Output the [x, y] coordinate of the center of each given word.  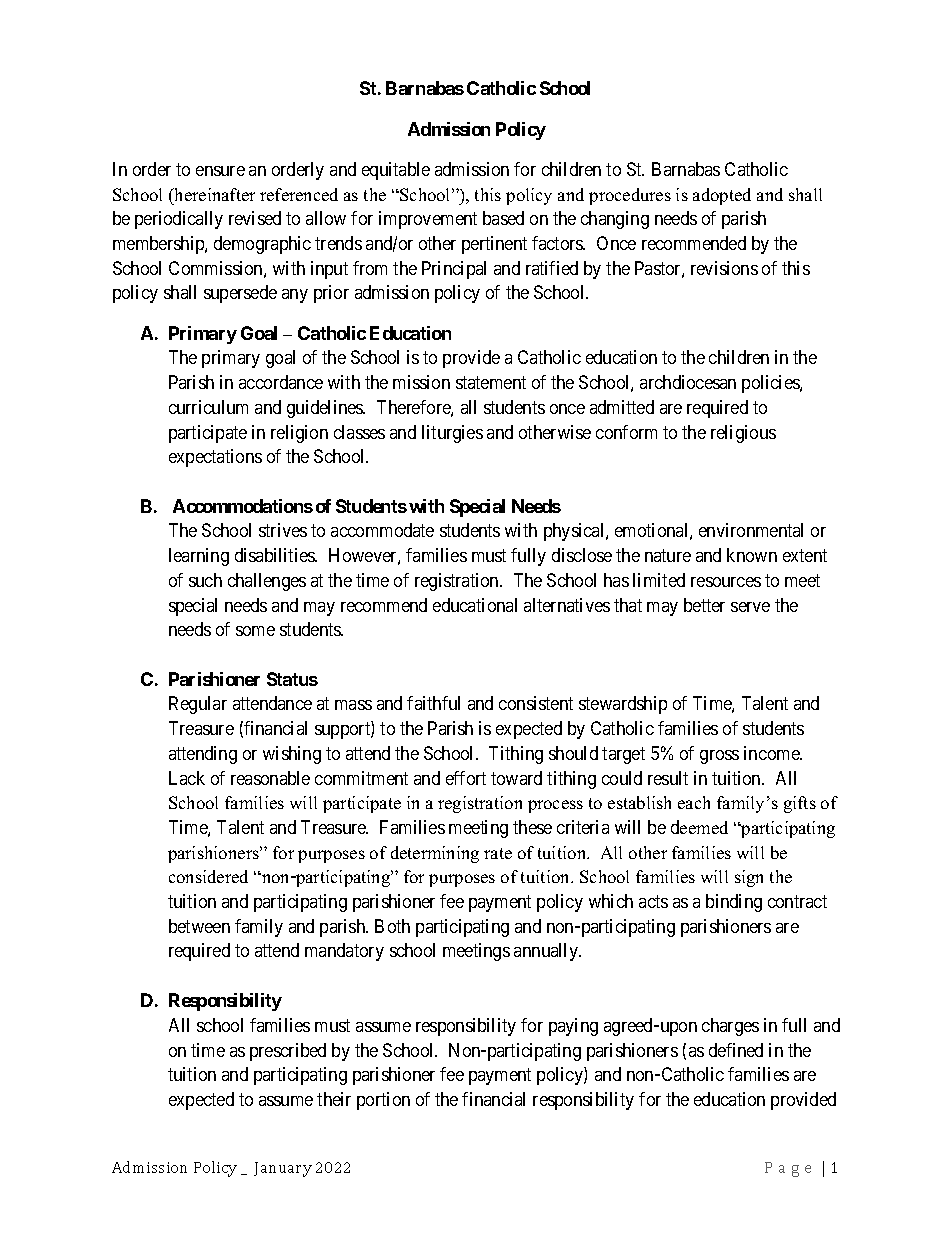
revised [255, 218]
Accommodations [243, 506]
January [283, 1169]
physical [575, 532]
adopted [722, 196]
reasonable [270, 778]
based [503, 218]
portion [383, 1101]
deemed [699, 827]
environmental [751, 530]
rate [498, 853]
